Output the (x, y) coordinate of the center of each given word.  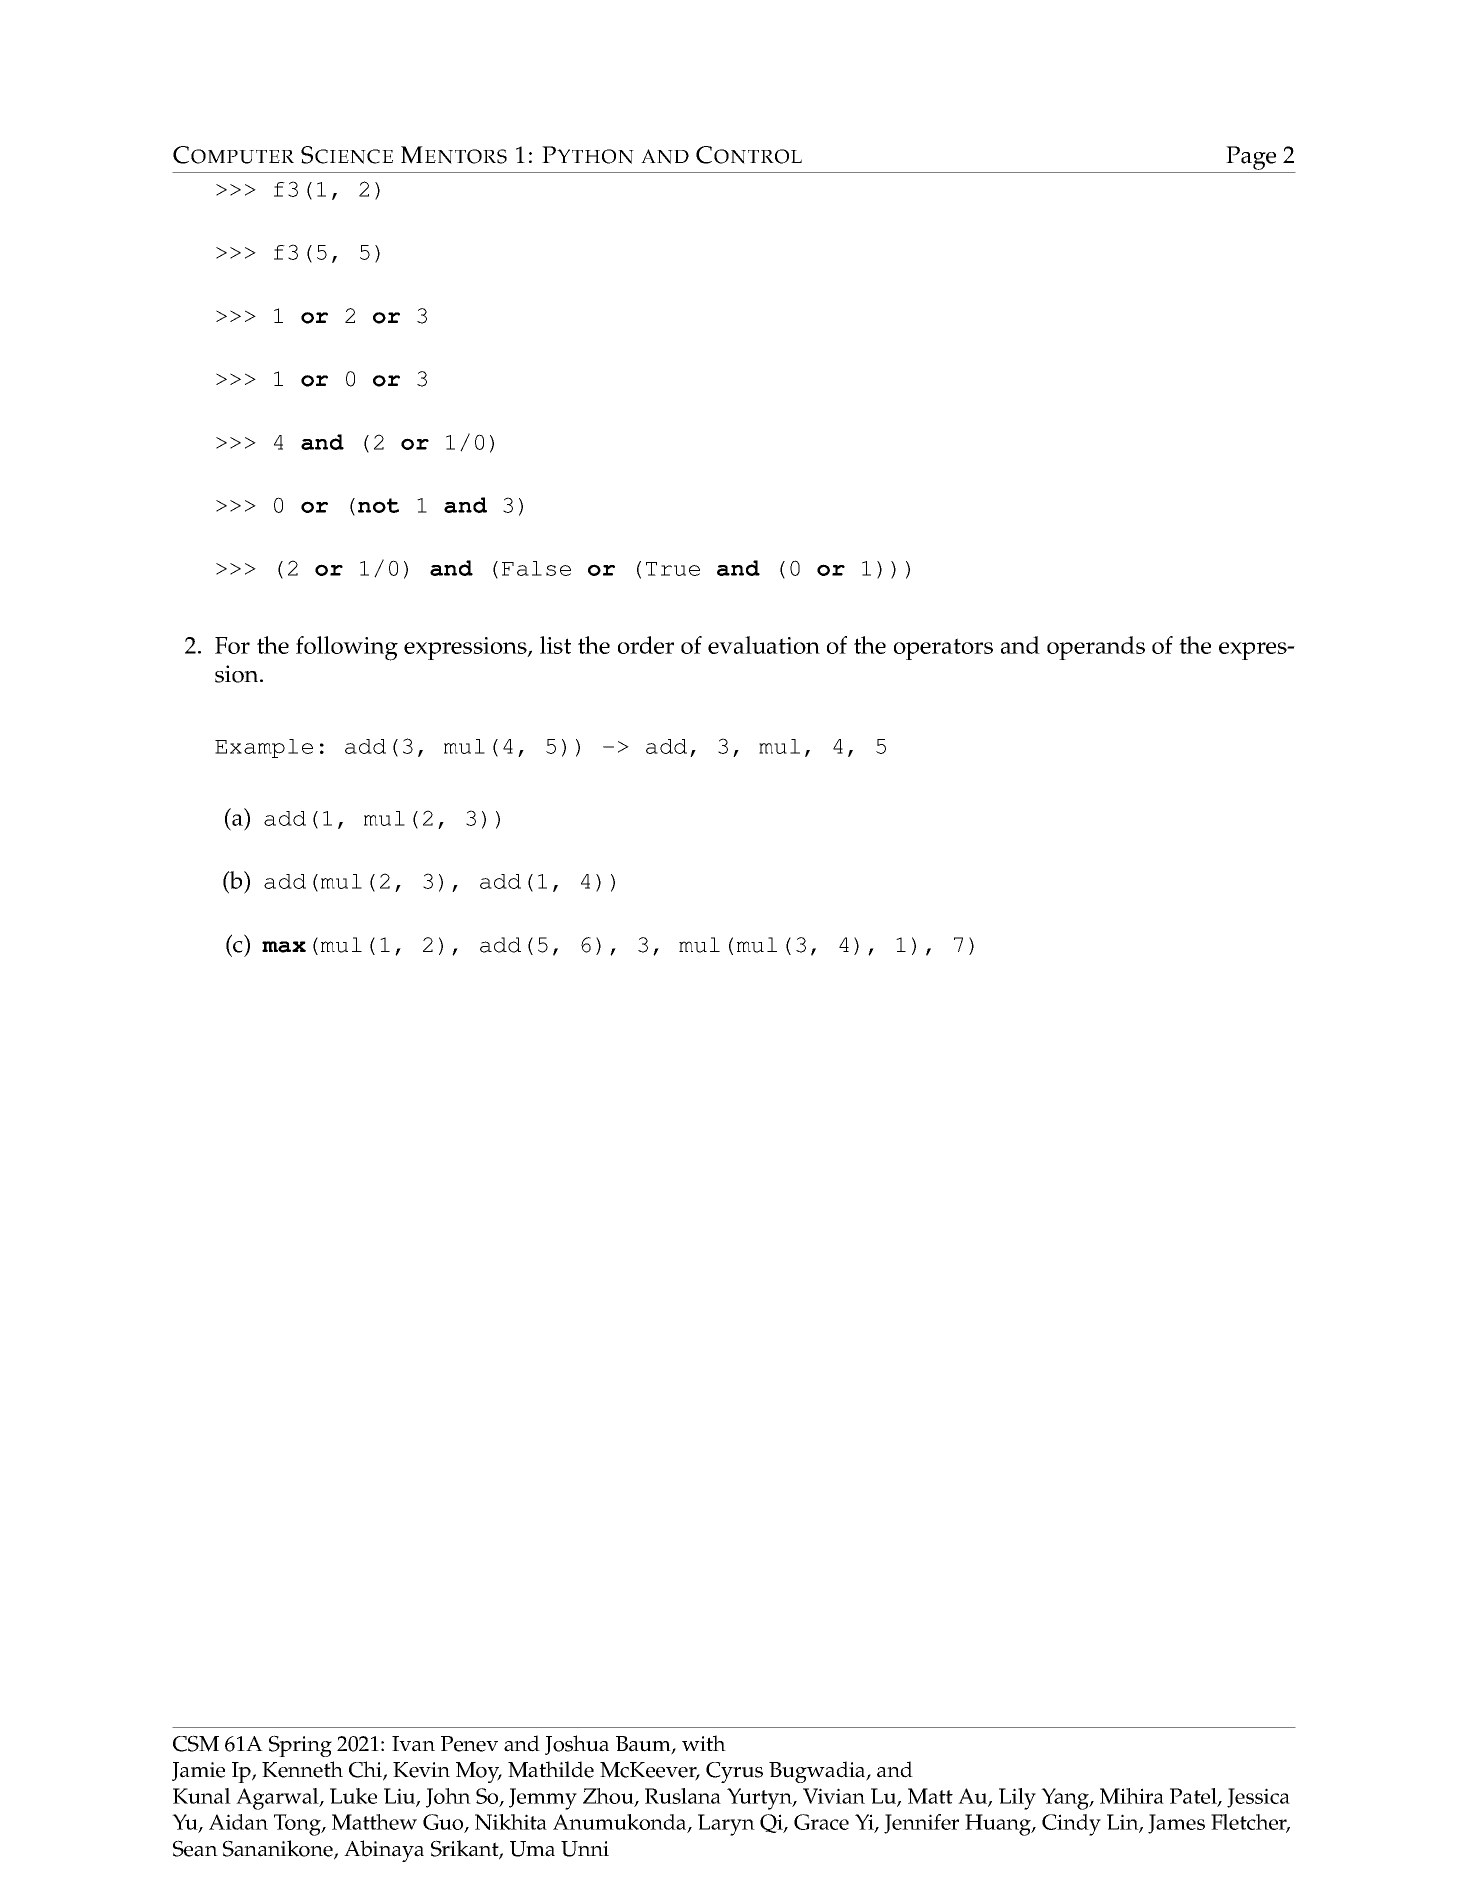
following (347, 648)
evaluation (764, 645)
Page (1251, 158)
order (646, 645)
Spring (300, 1746)
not (378, 505)
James (1176, 1824)
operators (943, 649)
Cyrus (734, 1772)
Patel (1194, 1797)
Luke (353, 1796)
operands (1096, 648)
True (673, 569)
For (232, 645)
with (704, 1743)
